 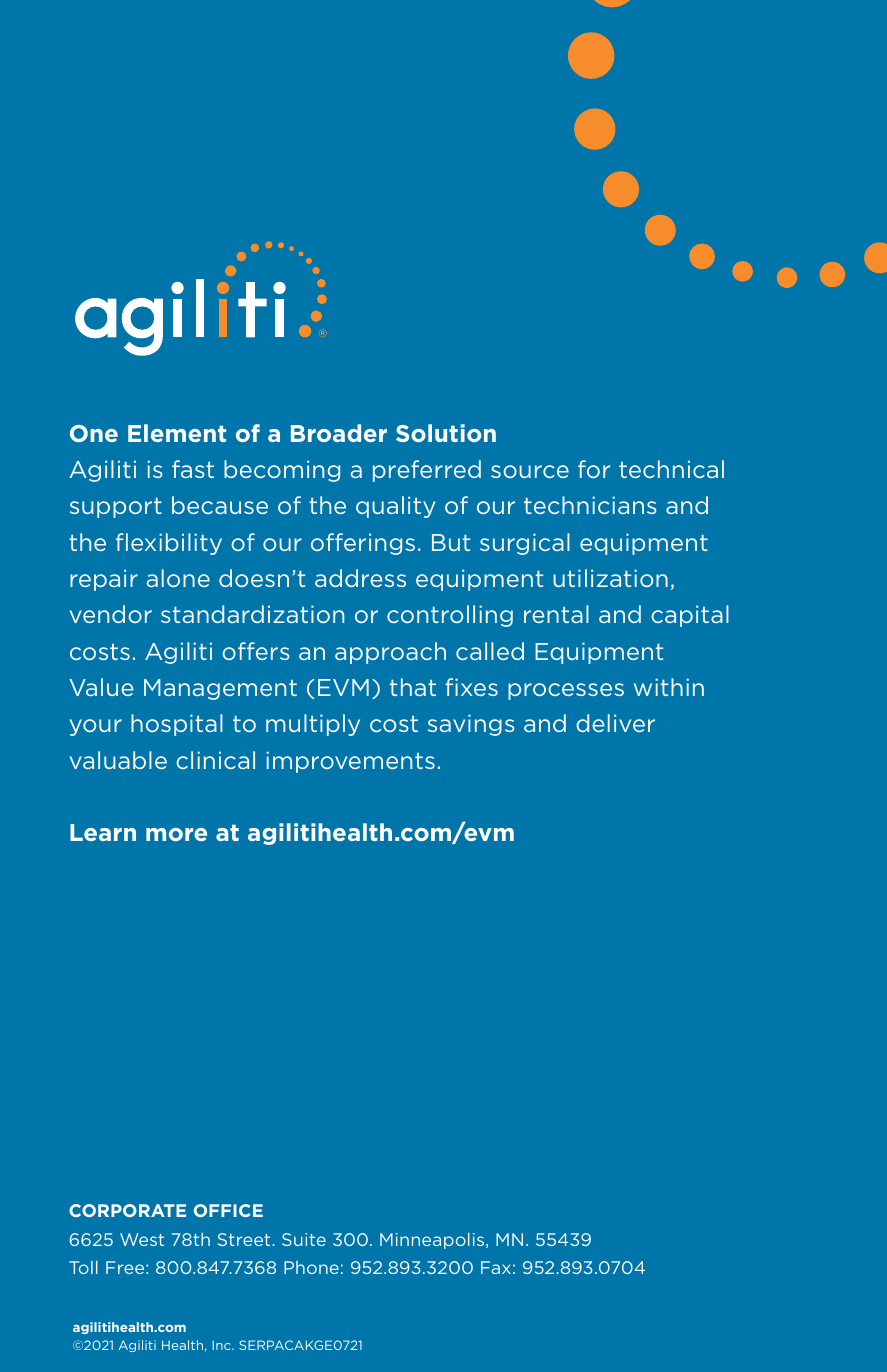 I want to click on approach, so click(x=390, y=653).
